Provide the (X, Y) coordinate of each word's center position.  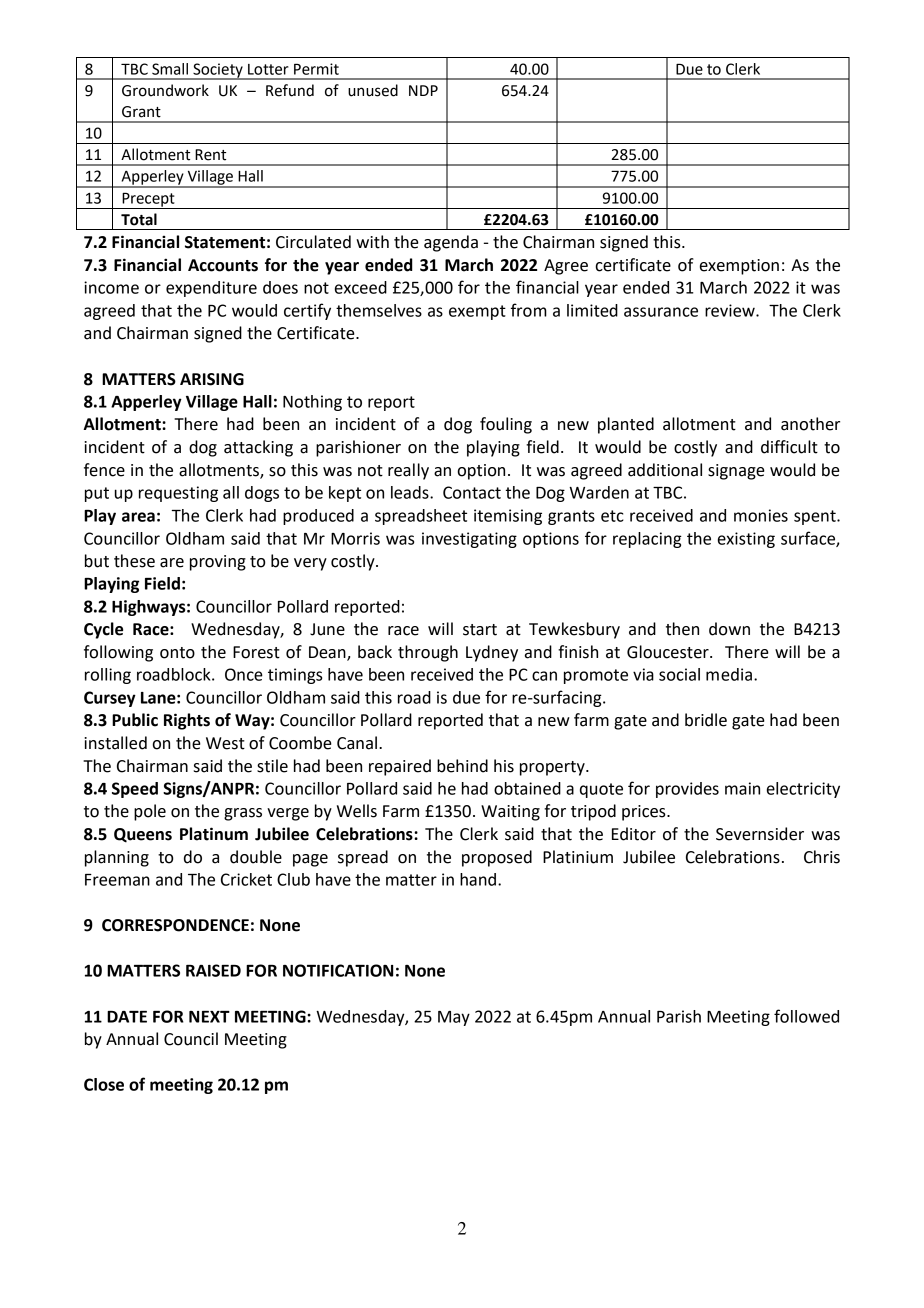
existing (746, 540)
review (731, 310)
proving (218, 563)
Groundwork (165, 90)
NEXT (209, 1017)
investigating (469, 540)
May (454, 1018)
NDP (423, 90)
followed (806, 1016)
